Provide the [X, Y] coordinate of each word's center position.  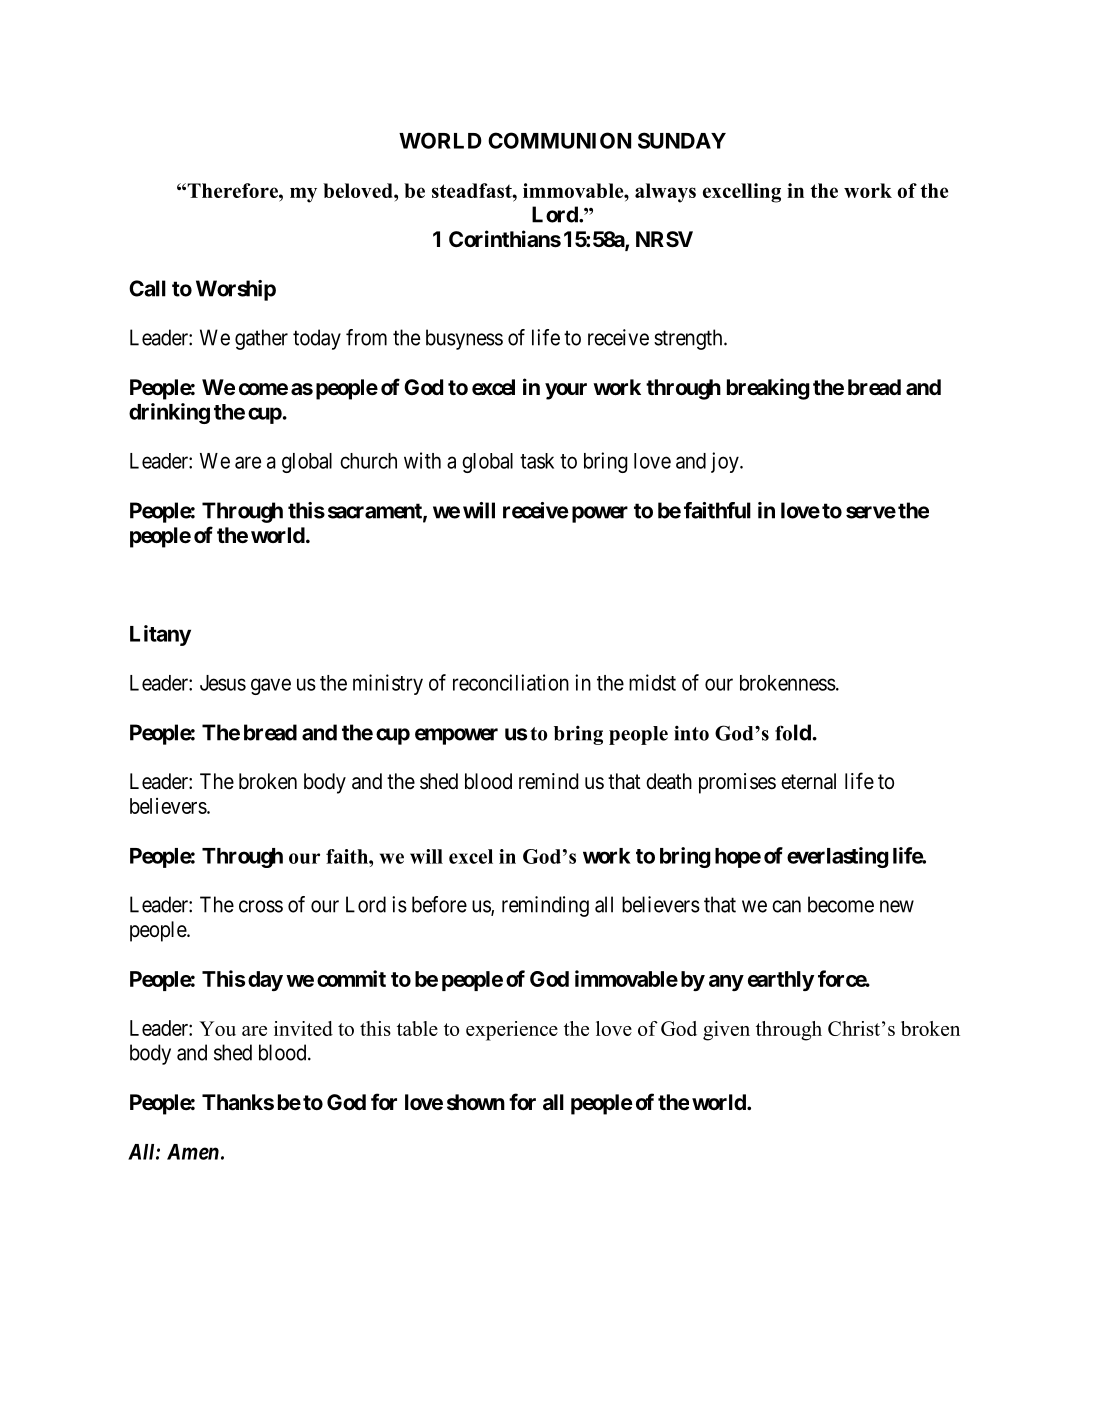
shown [476, 1102]
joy [726, 462]
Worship [236, 290]
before [439, 904]
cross [261, 906]
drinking [169, 413]
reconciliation [511, 682]
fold [793, 732]
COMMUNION [559, 140]
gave [271, 686]
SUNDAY [682, 140]
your [566, 391]
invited [303, 1028]
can [786, 906]
